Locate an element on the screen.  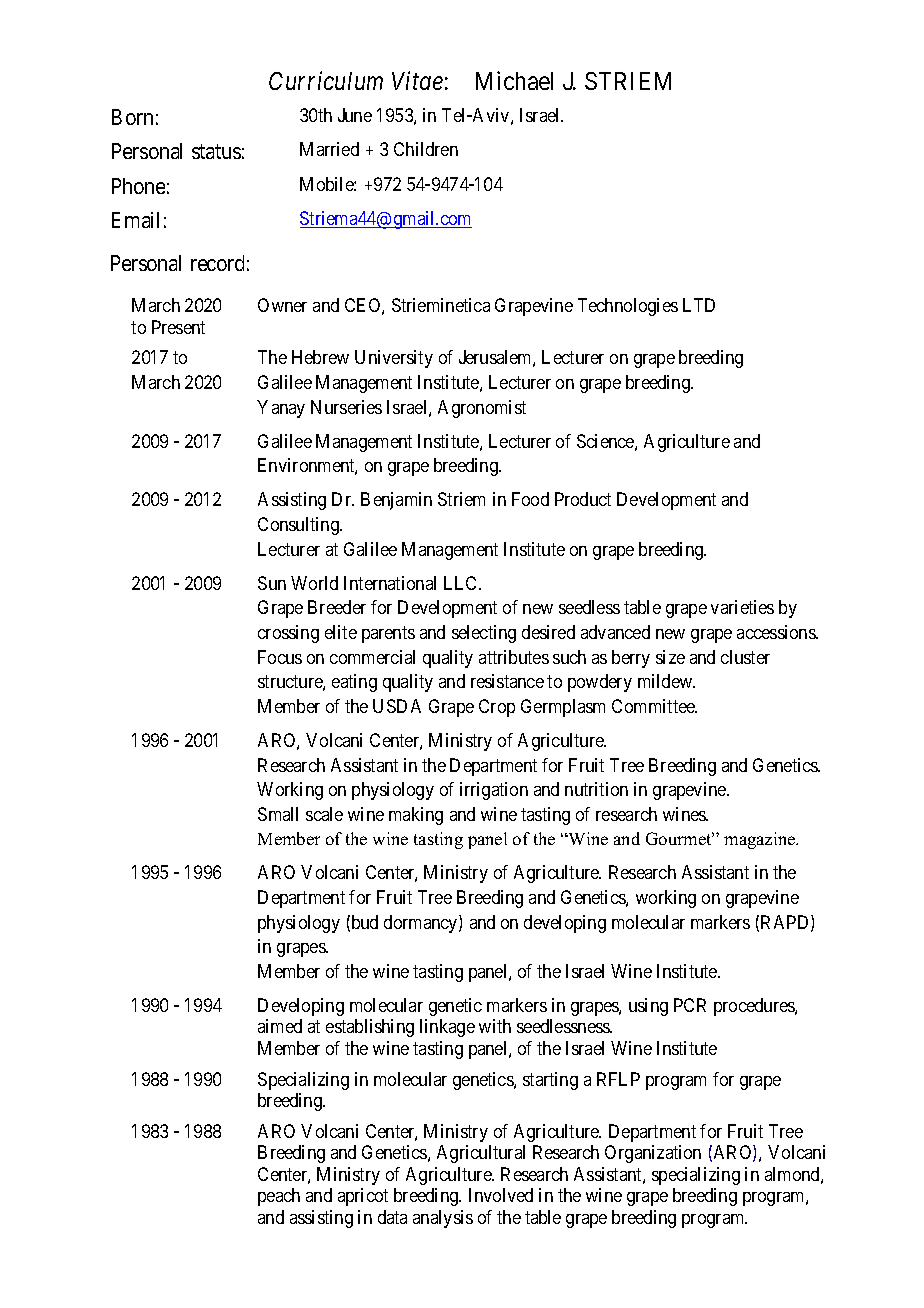
varieties is located at coordinates (742, 607).
